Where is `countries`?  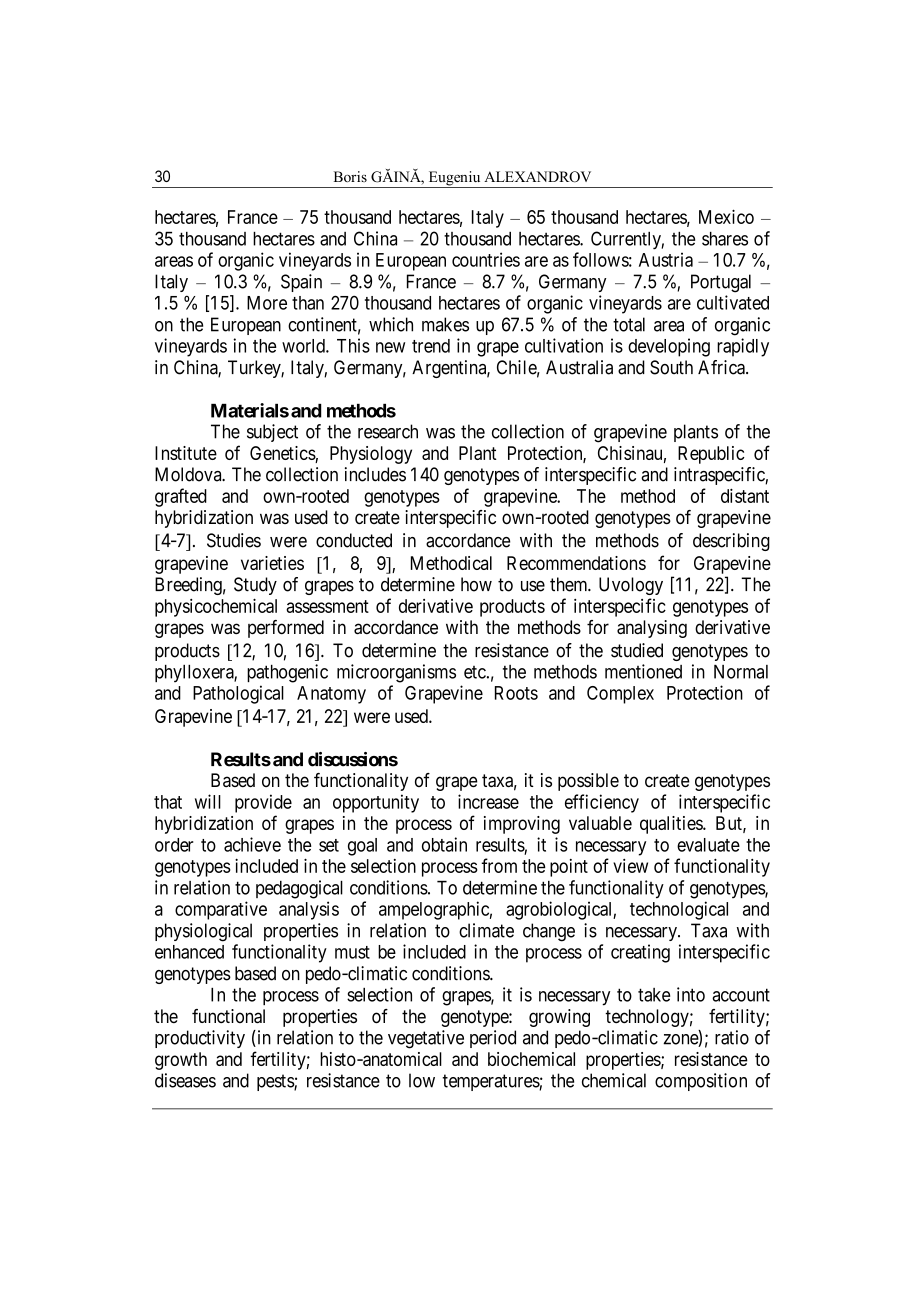
countries is located at coordinates (486, 259).
